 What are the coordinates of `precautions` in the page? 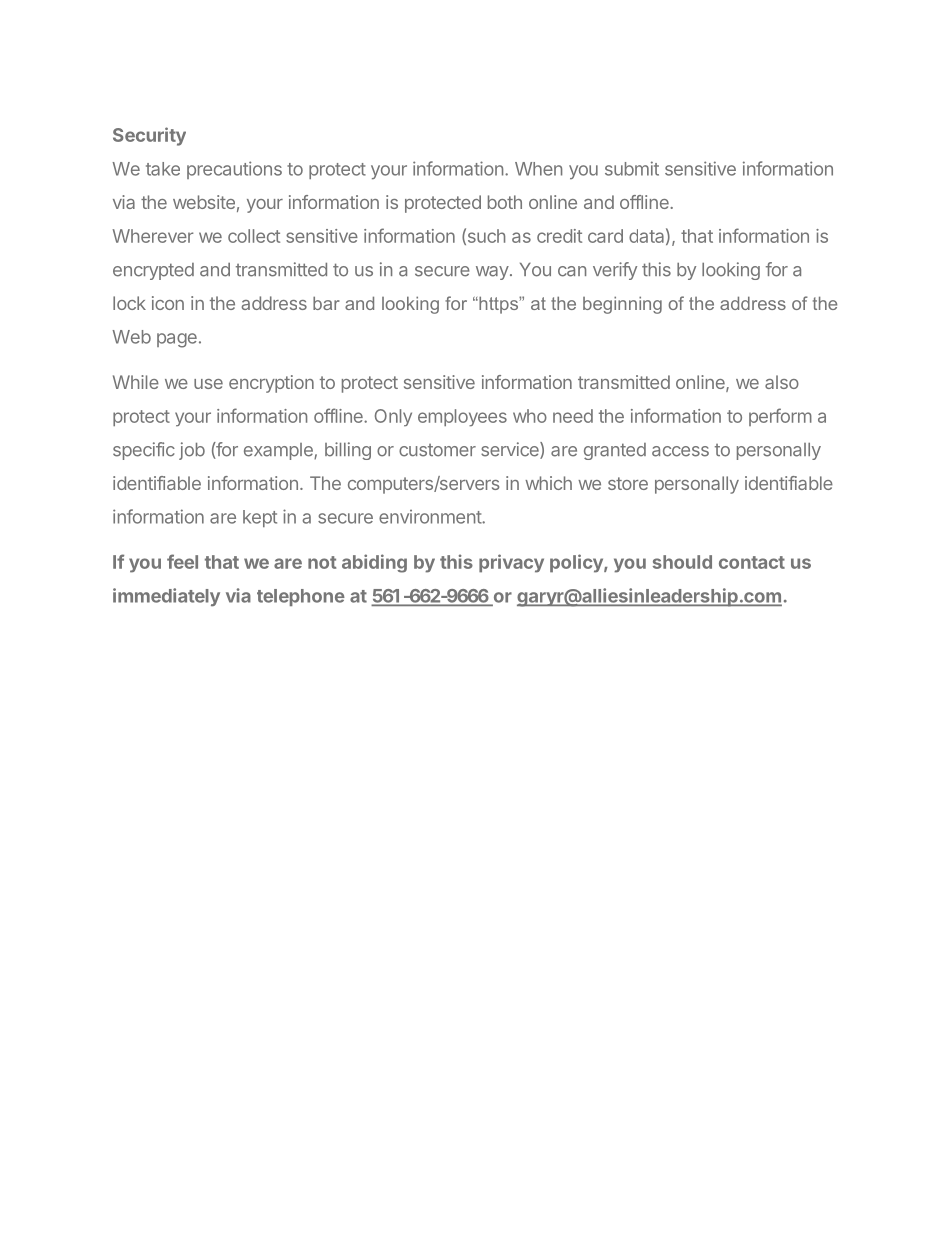 It's located at (234, 170).
